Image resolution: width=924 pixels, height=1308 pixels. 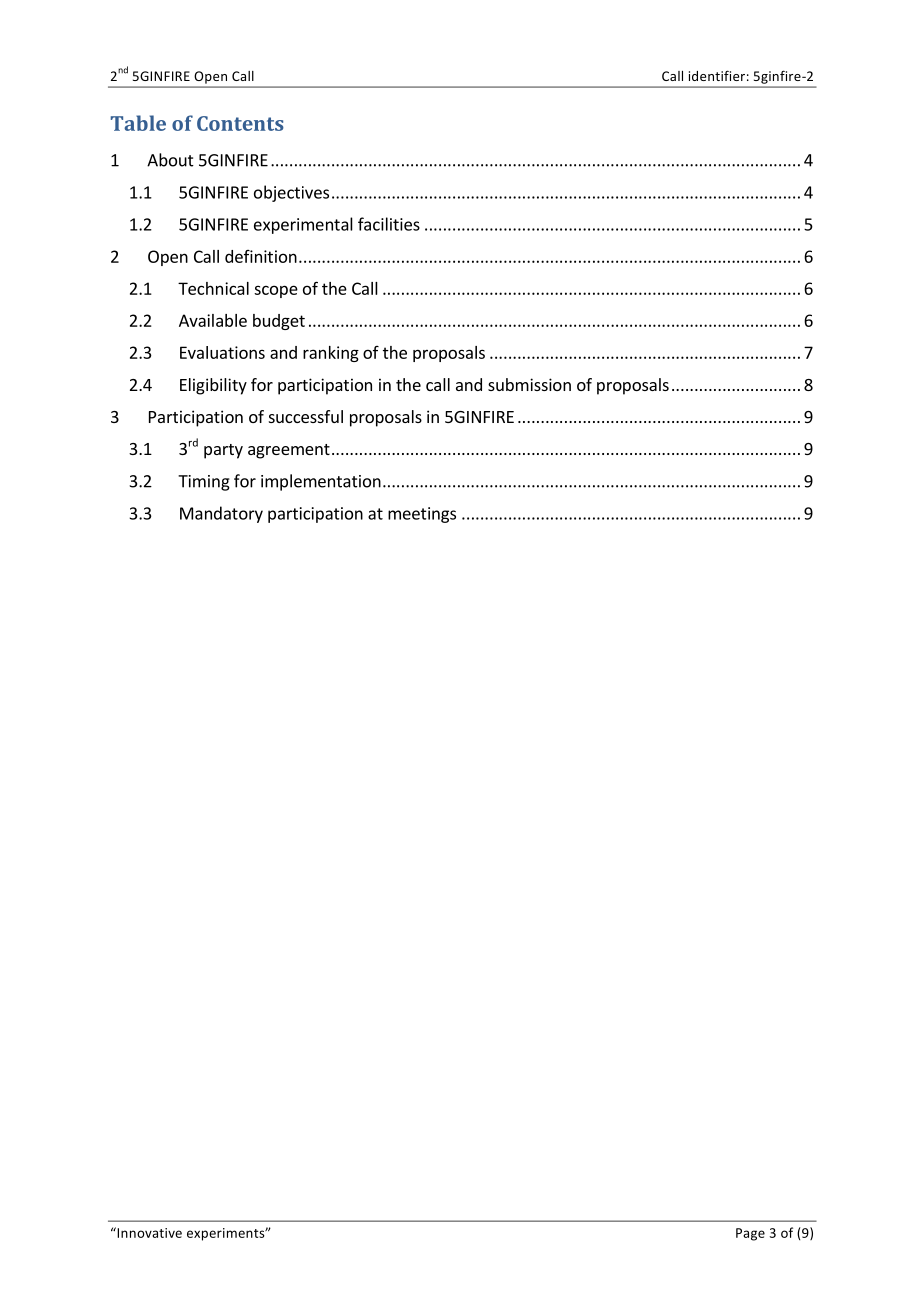 I want to click on ranking, so click(x=331, y=354).
